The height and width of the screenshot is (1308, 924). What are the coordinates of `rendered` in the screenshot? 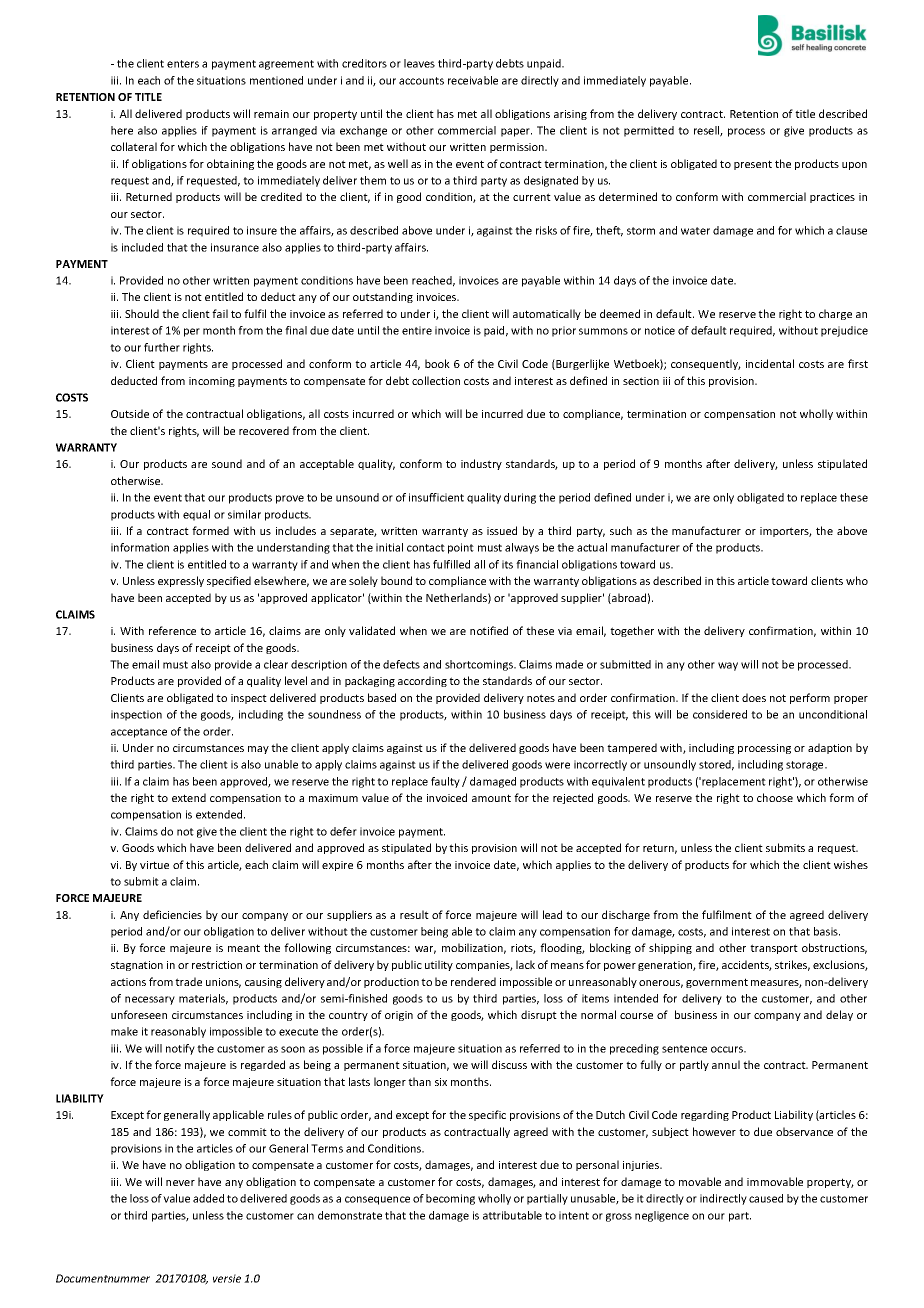 It's located at (473, 981).
